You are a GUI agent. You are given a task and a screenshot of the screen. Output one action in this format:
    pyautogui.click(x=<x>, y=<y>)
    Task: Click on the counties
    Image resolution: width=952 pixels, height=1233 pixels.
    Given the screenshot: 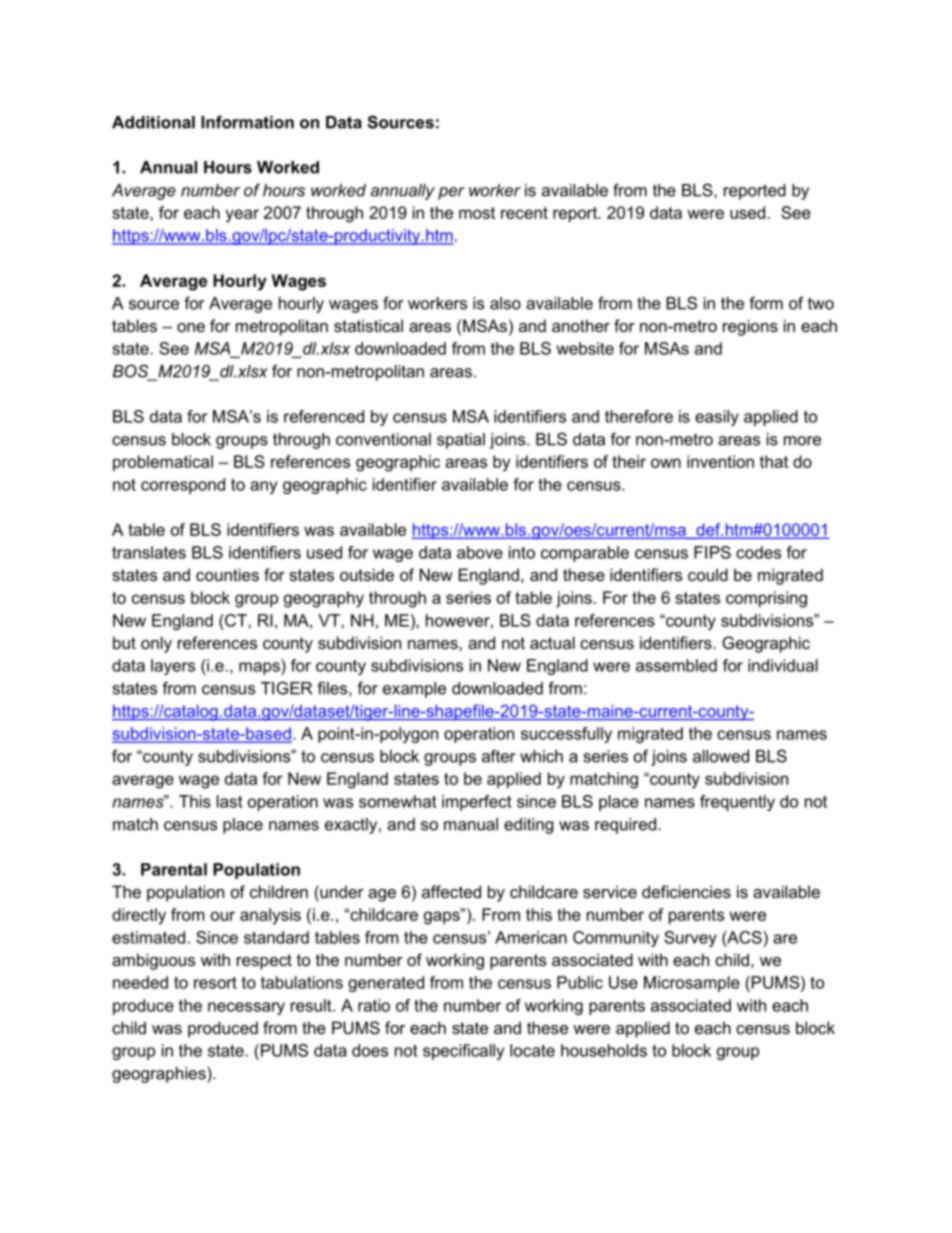 What is the action you would take?
    pyautogui.click(x=227, y=574)
